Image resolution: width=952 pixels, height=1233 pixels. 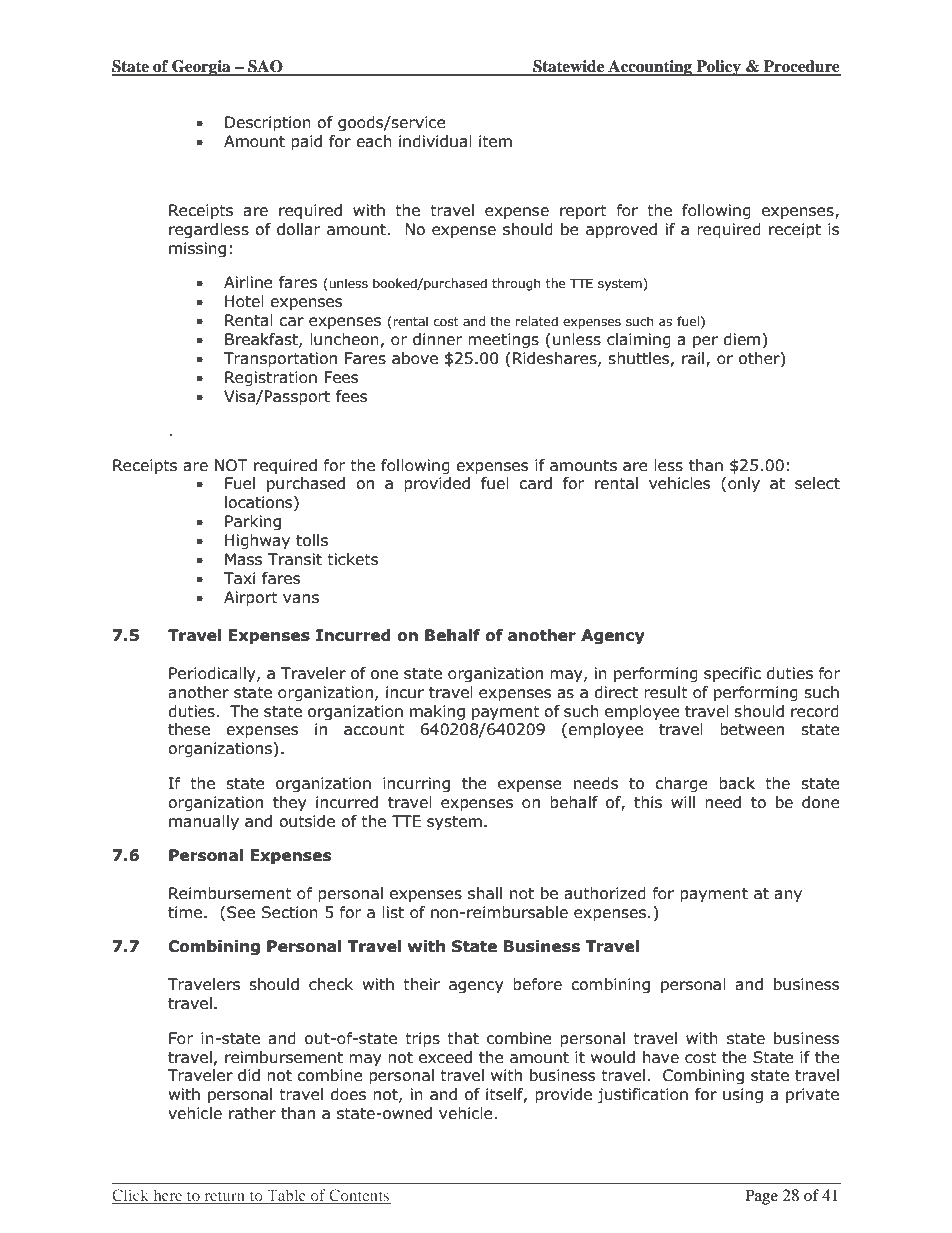 I want to click on item, so click(x=495, y=141).
